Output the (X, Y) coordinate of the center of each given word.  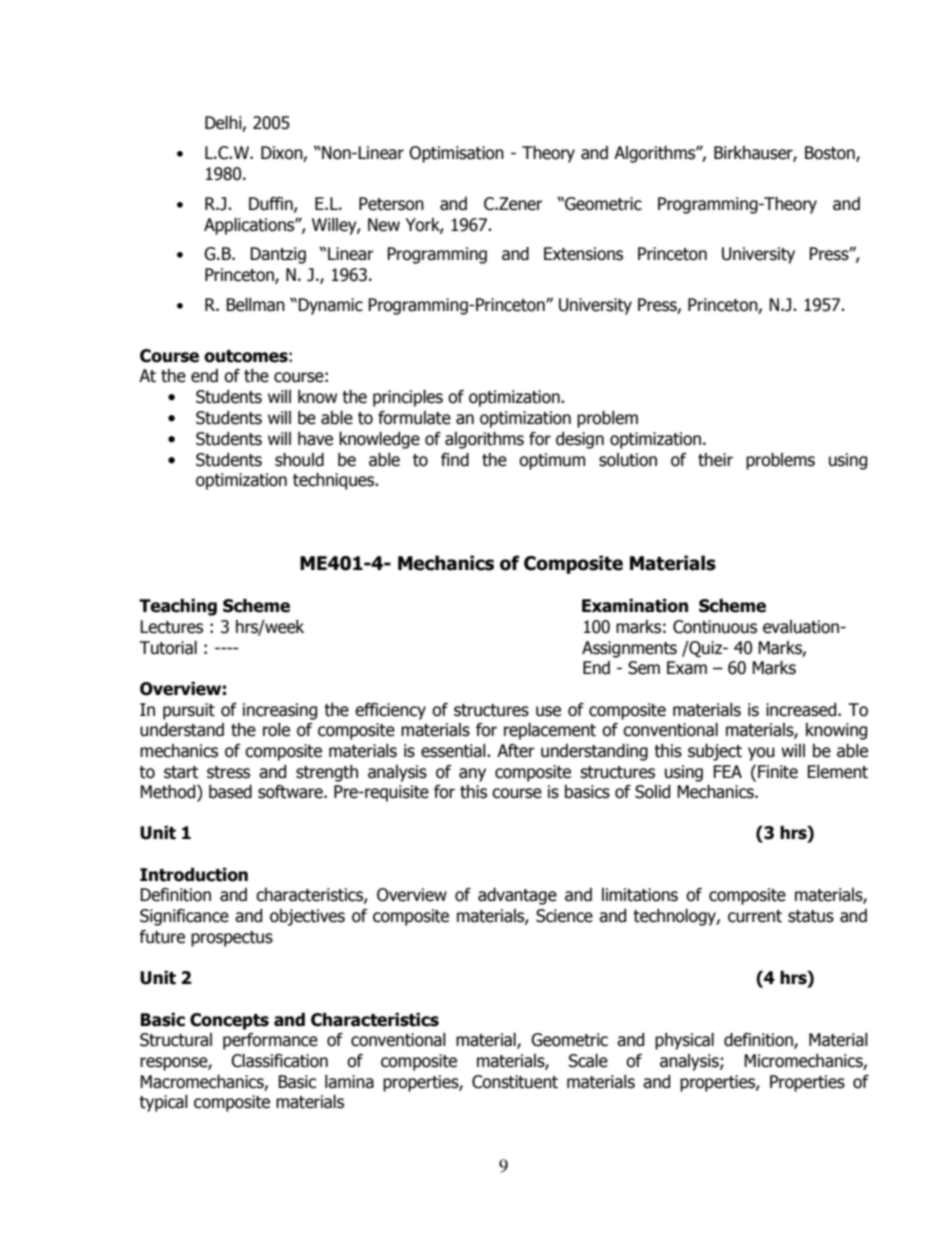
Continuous (715, 627)
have (315, 439)
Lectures (171, 627)
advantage (517, 896)
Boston (831, 154)
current (755, 916)
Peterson (391, 204)
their (715, 460)
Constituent (515, 1082)
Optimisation (456, 154)
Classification (279, 1061)
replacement (550, 731)
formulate (414, 418)
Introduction (194, 875)
